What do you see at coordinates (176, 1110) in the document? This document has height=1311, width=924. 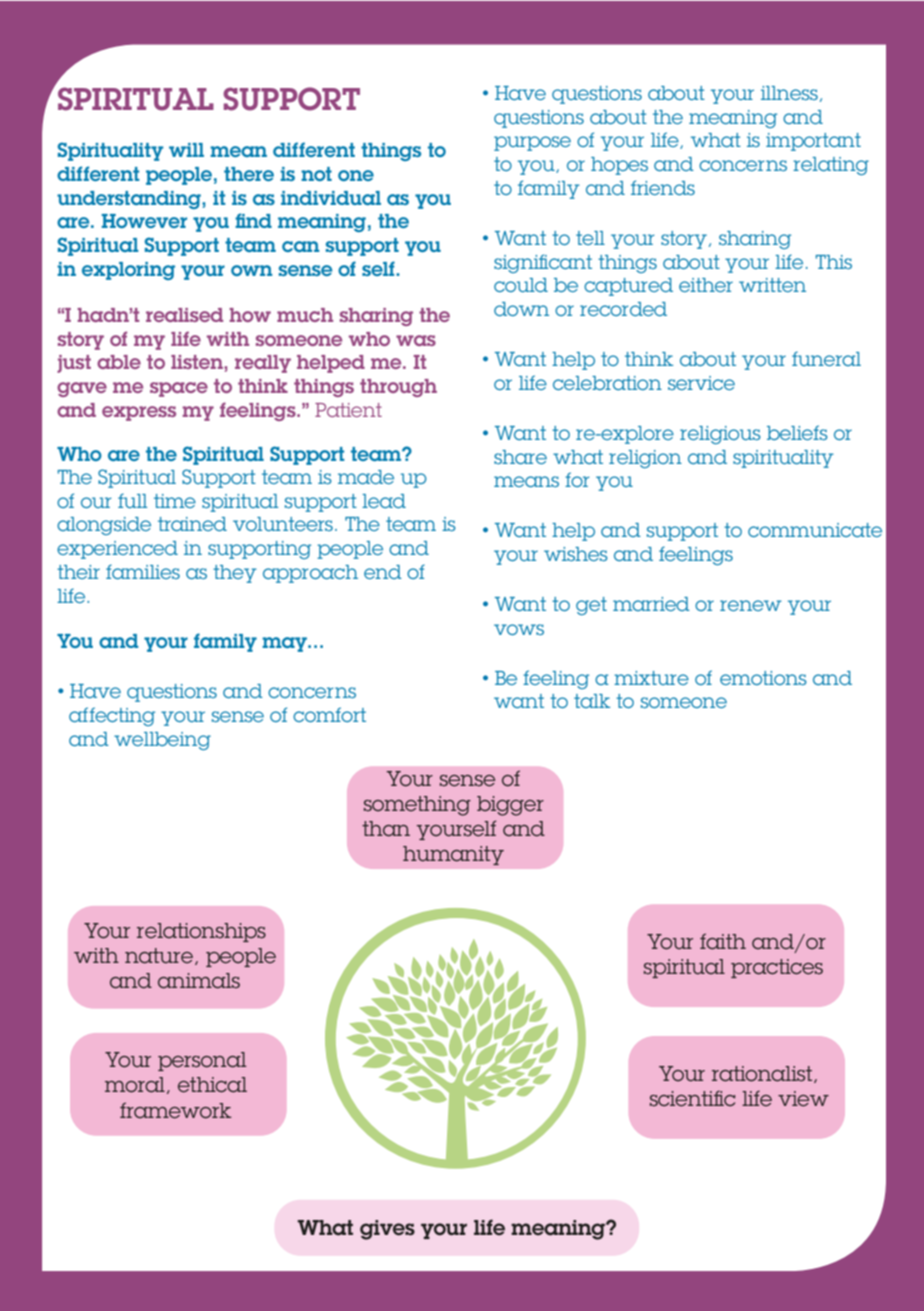 I see `framework` at bounding box center [176, 1110].
